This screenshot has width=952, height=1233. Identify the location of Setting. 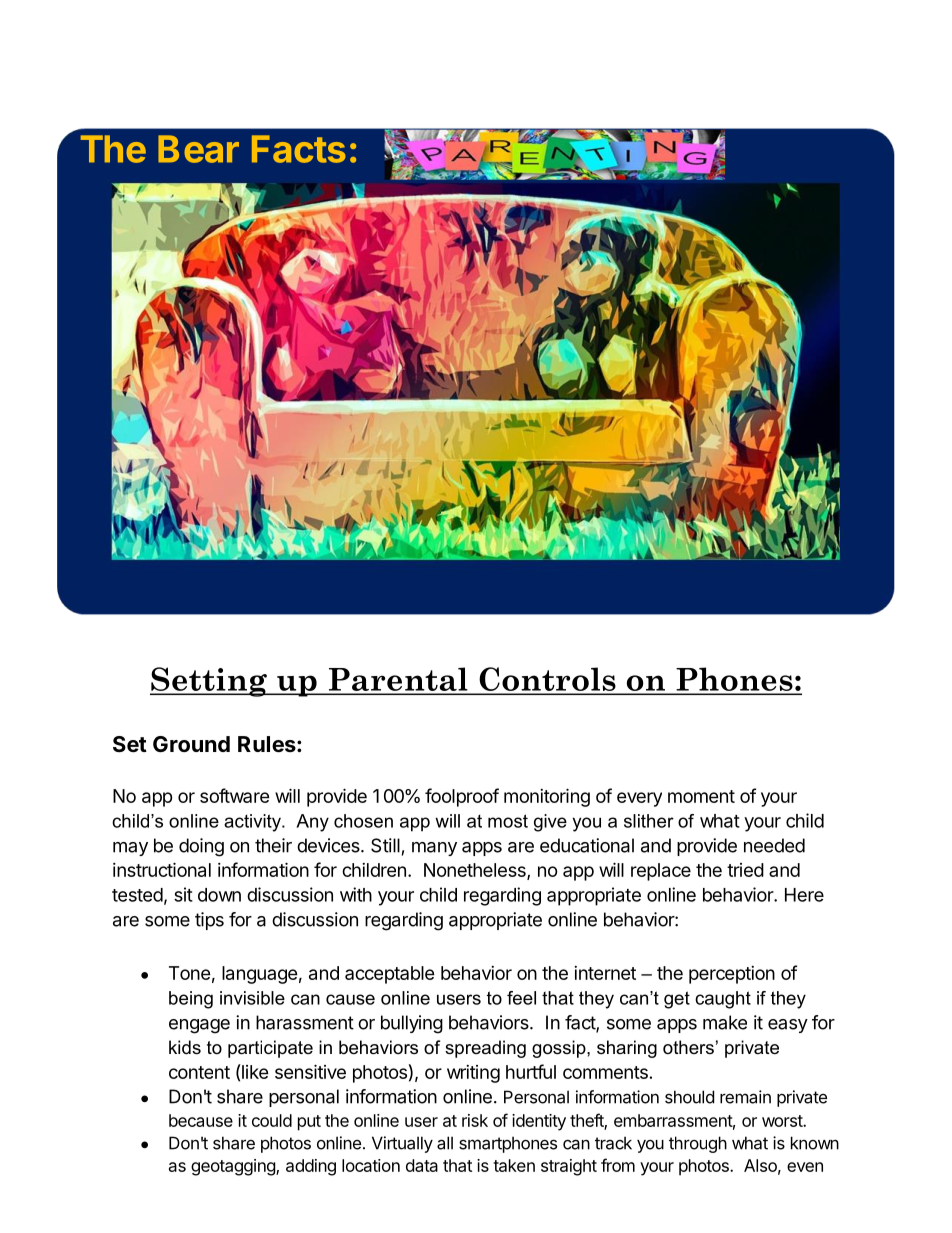
(209, 682).
